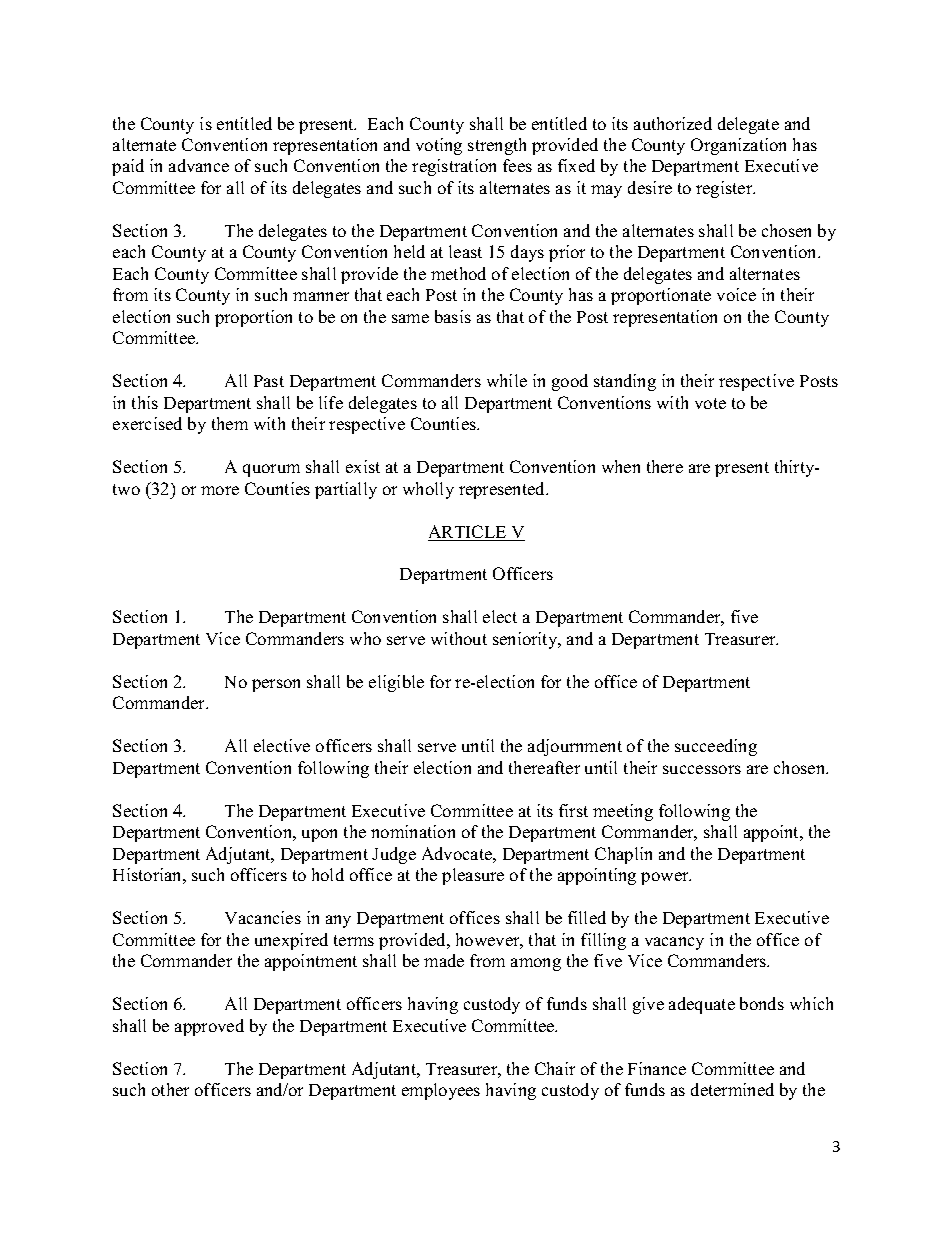  What do you see at coordinates (199, 165) in the image?
I see `advance` at bounding box center [199, 165].
